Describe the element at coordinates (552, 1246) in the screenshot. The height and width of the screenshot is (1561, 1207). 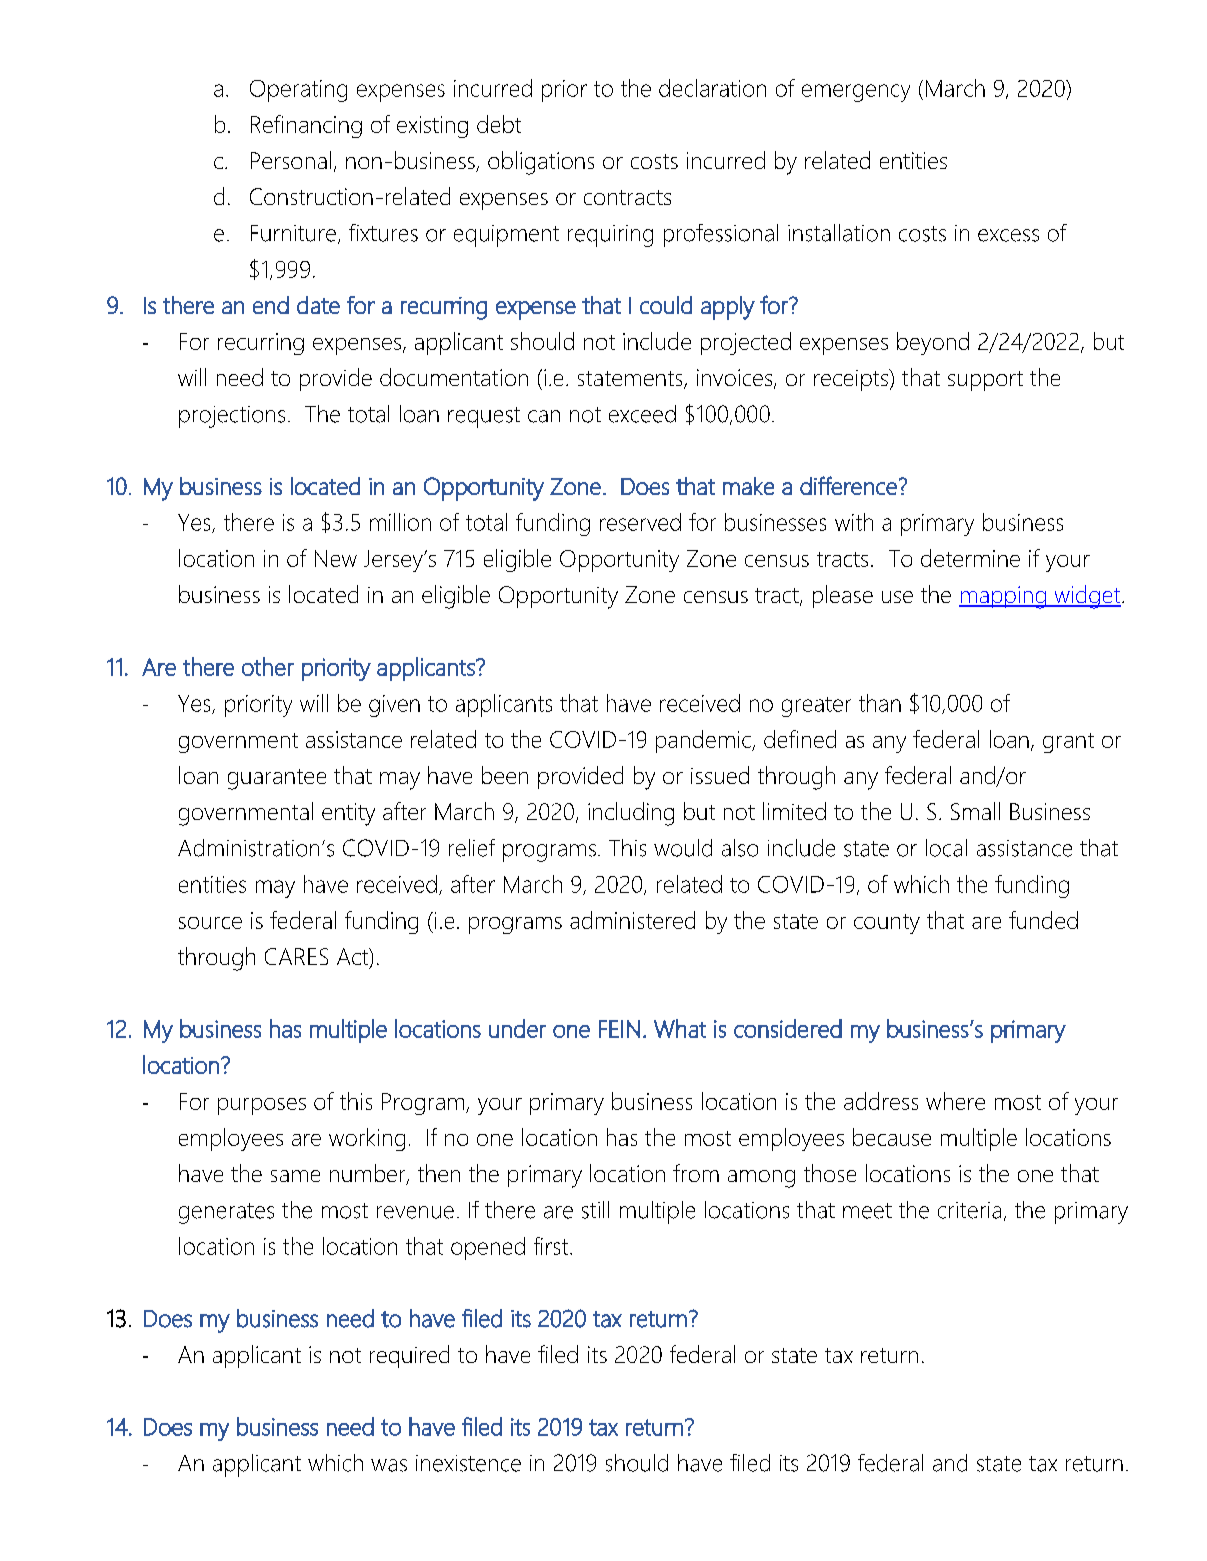
I see `first` at that location.
